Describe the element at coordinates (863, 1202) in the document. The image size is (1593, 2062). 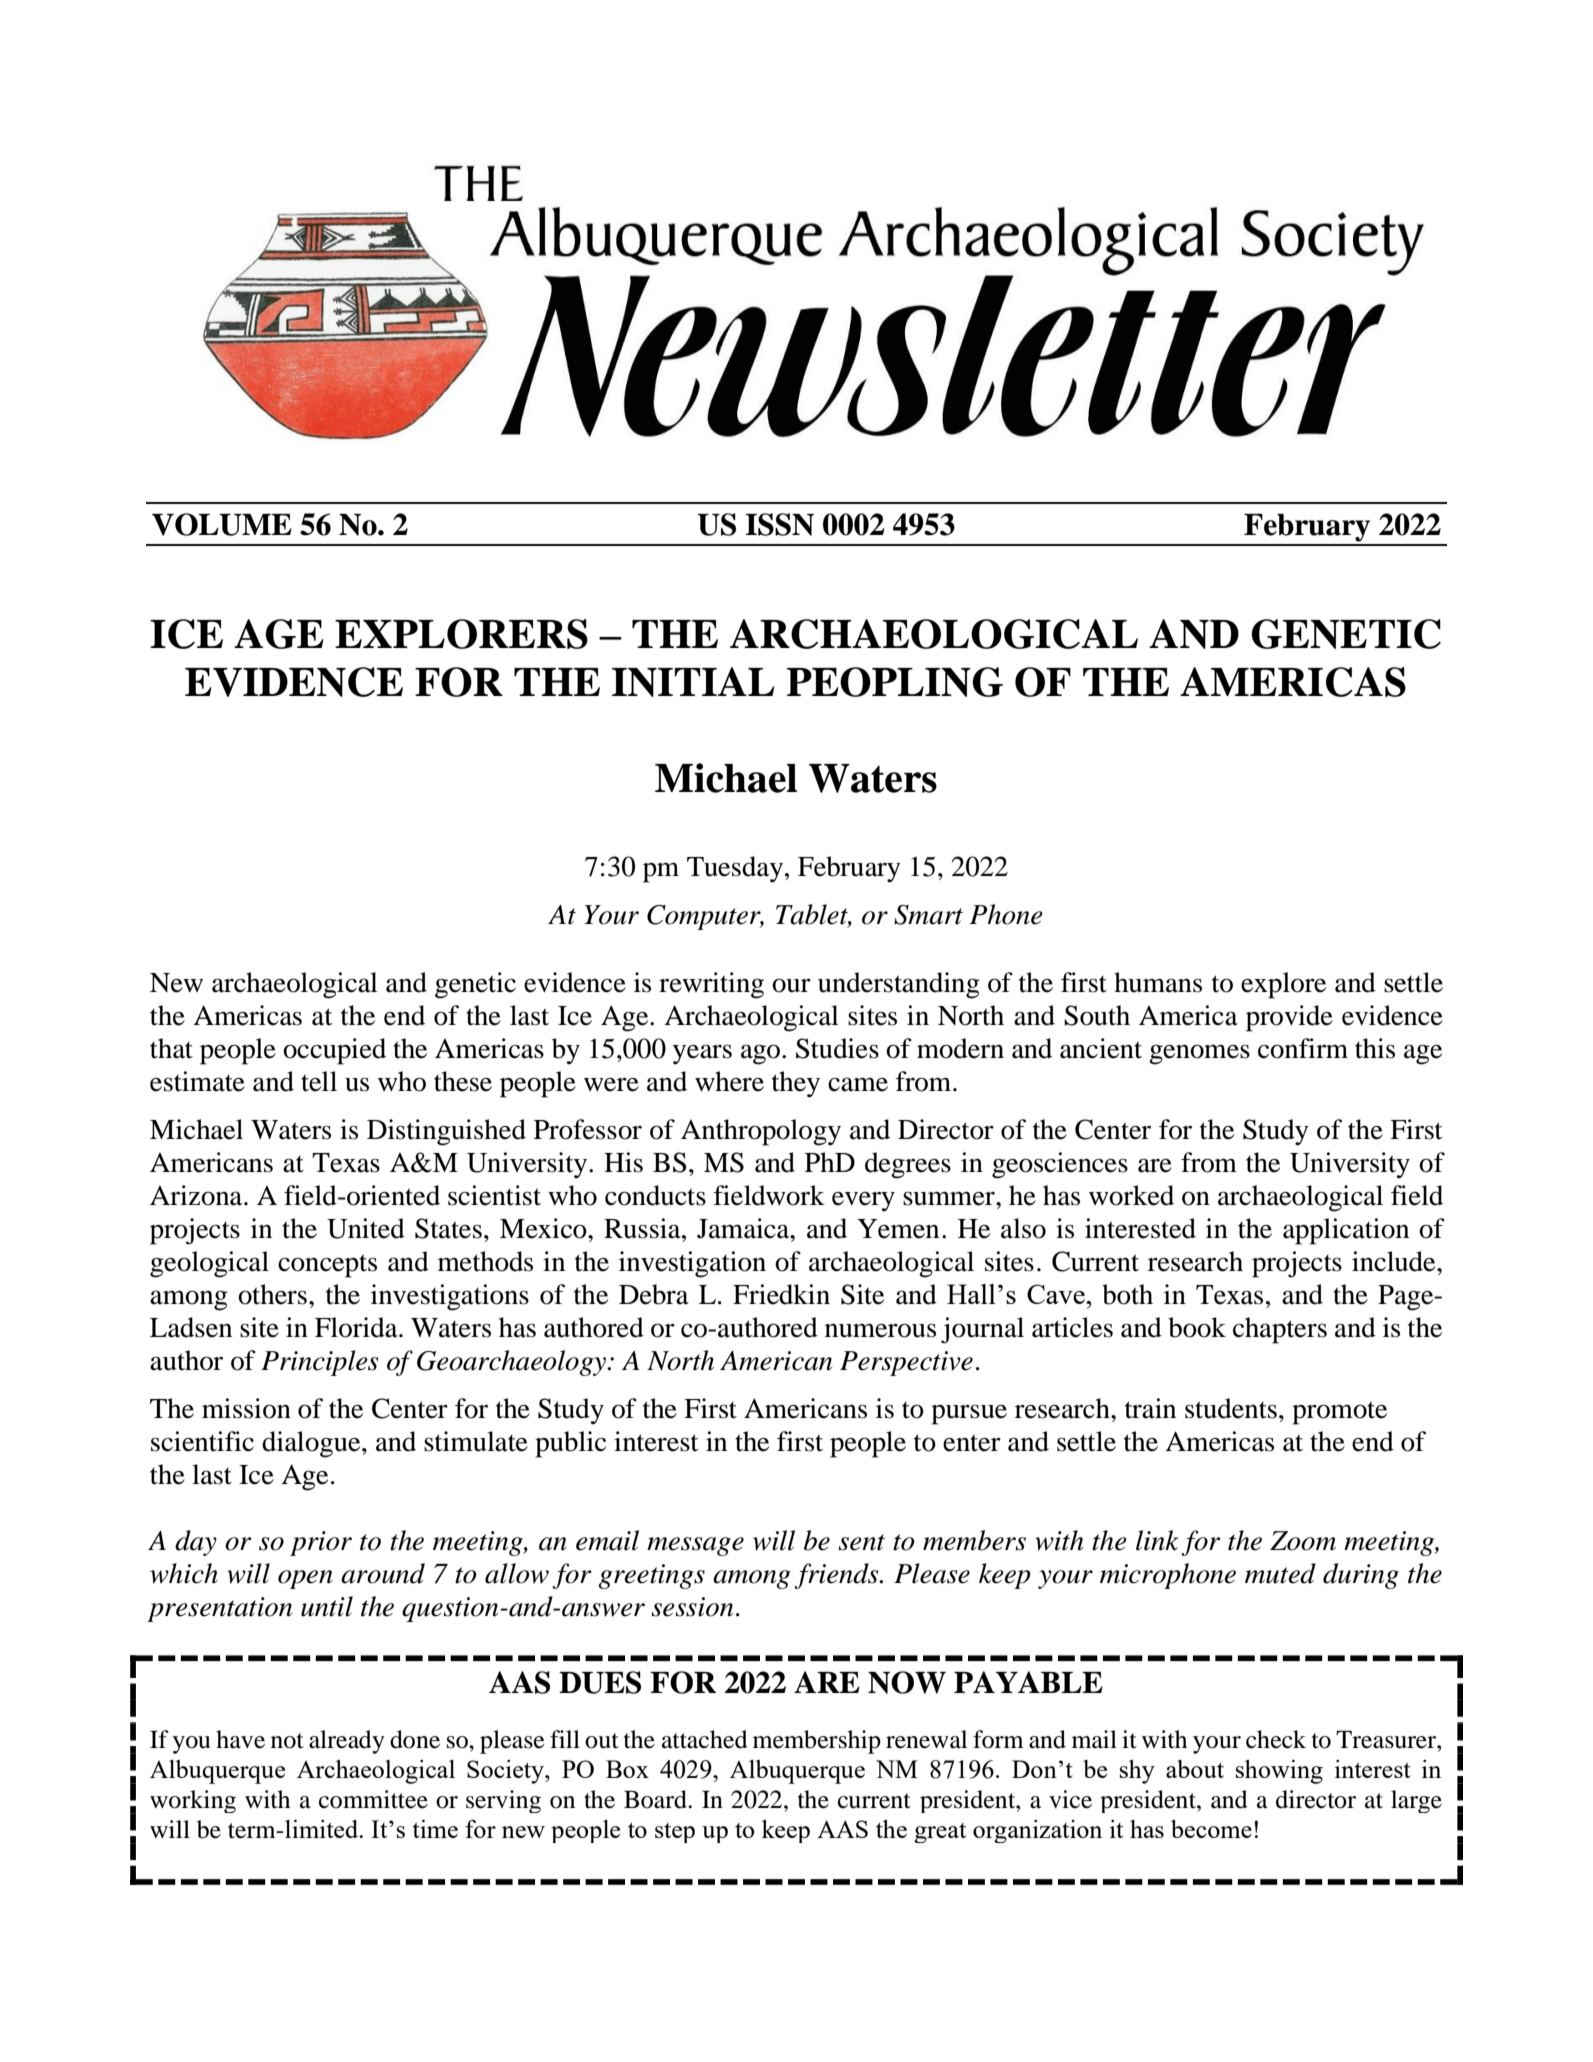
I see `every` at that location.
